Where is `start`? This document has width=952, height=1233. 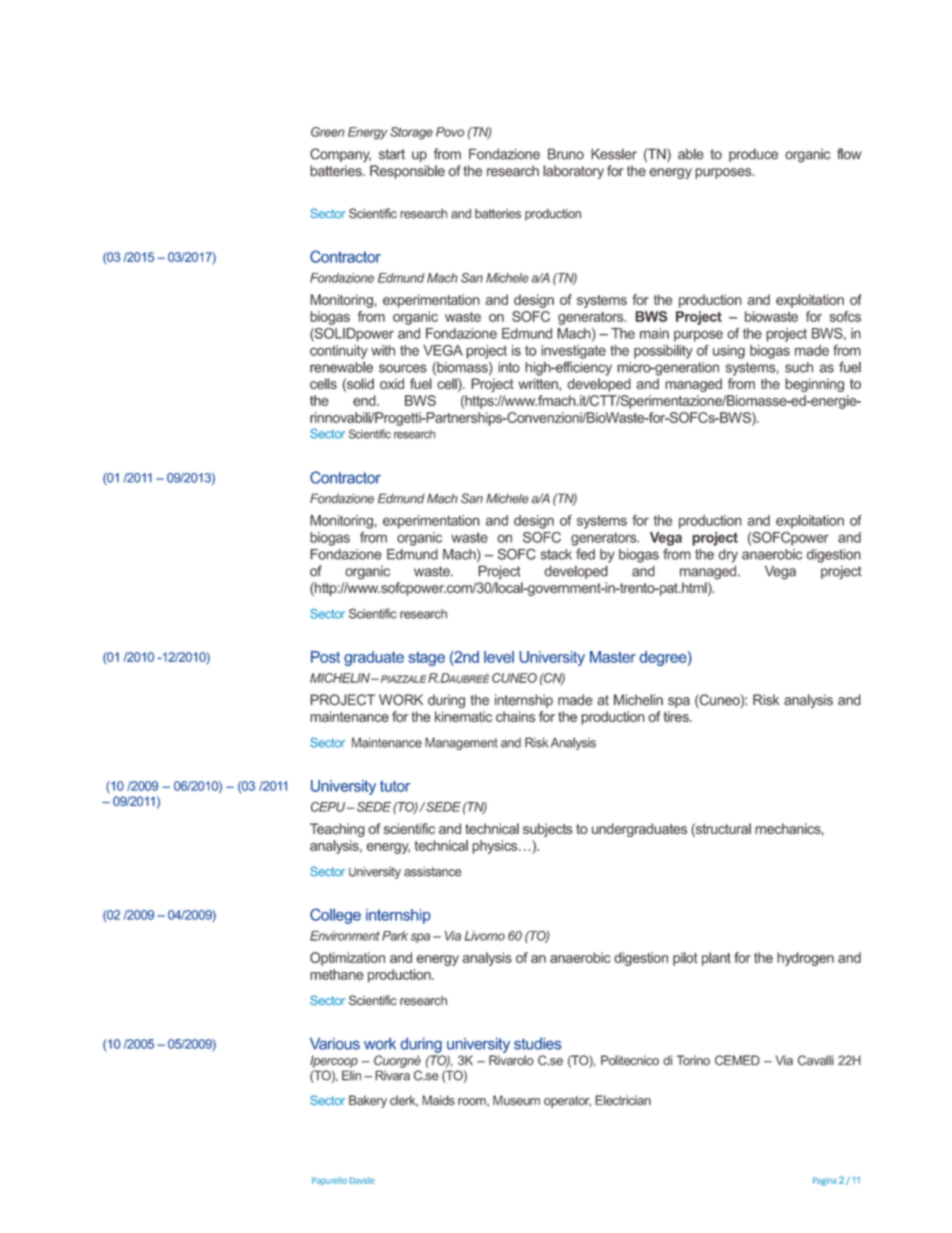
start is located at coordinates (392, 154).
